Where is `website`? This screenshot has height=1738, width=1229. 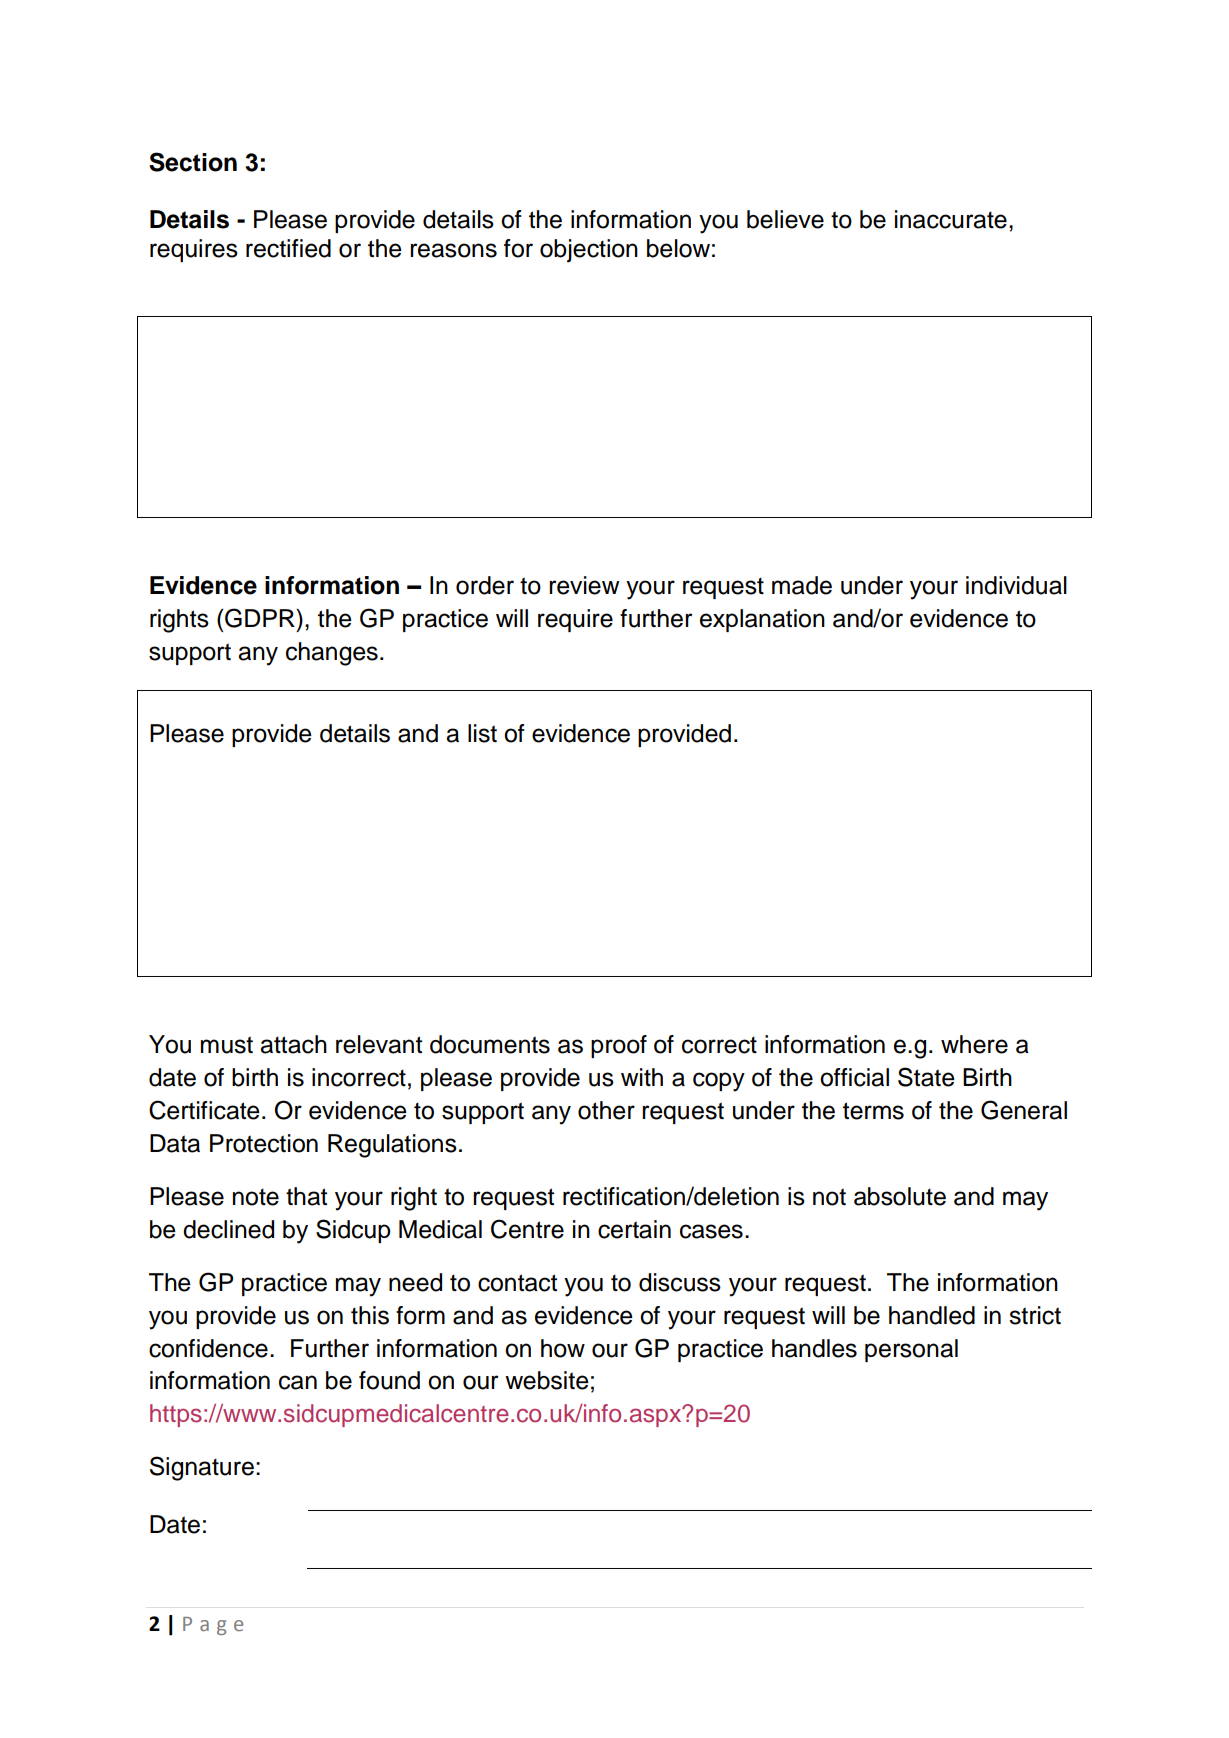 website is located at coordinates (547, 1380).
